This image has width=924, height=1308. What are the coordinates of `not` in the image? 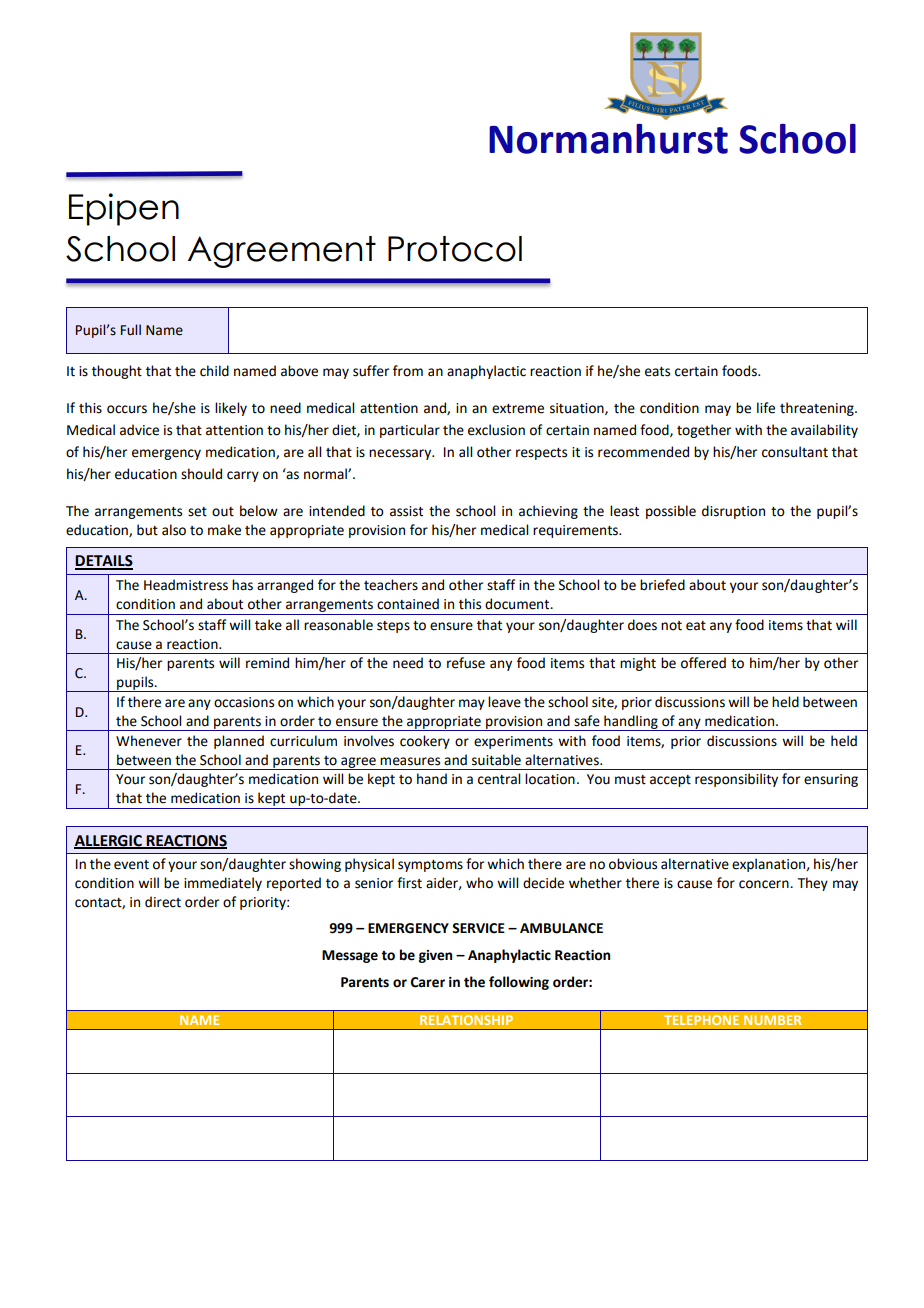 It's located at (671, 626).
